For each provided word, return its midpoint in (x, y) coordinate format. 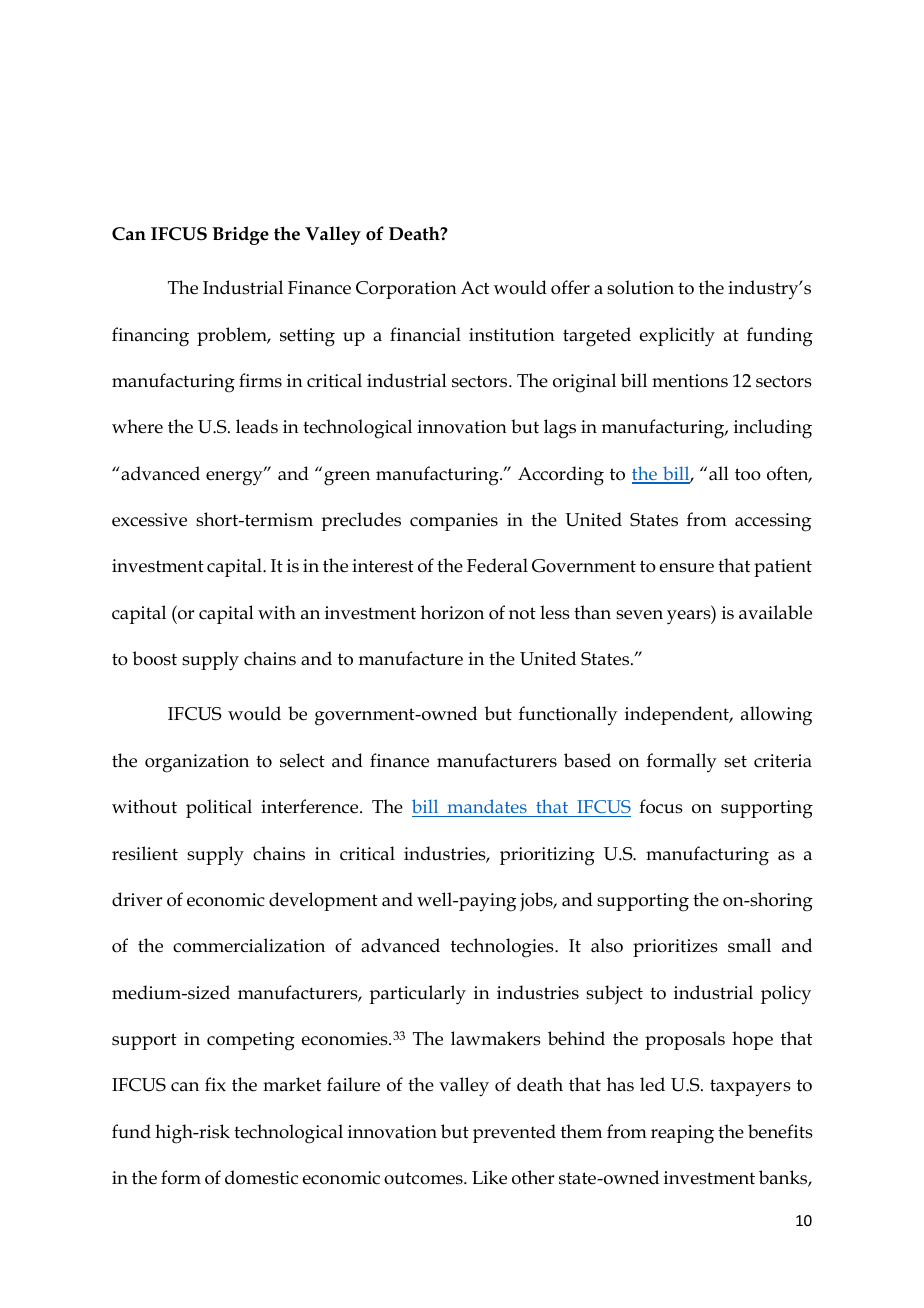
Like (489, 1177)
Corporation (406, 290)
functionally (568, 716)
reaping (682, 1134)
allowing (776, 716)
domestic (261, 1177)
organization (197, 763)
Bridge (240, 235)
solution (640, 287)
